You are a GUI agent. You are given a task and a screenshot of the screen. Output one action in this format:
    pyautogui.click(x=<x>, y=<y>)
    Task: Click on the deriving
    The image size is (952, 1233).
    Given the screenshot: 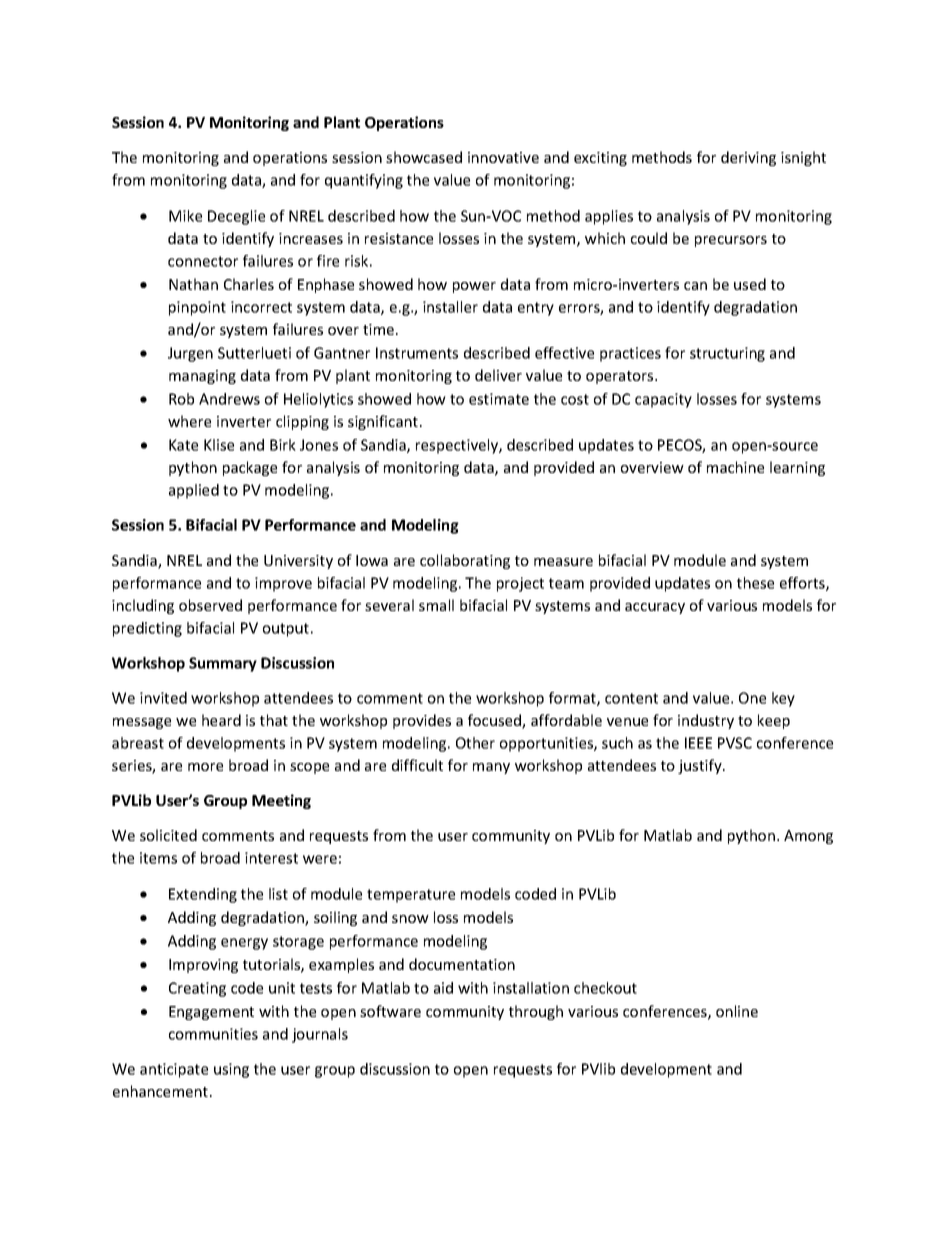 What is the action you would take?
    pyautogui.click(x=748, y=158)
